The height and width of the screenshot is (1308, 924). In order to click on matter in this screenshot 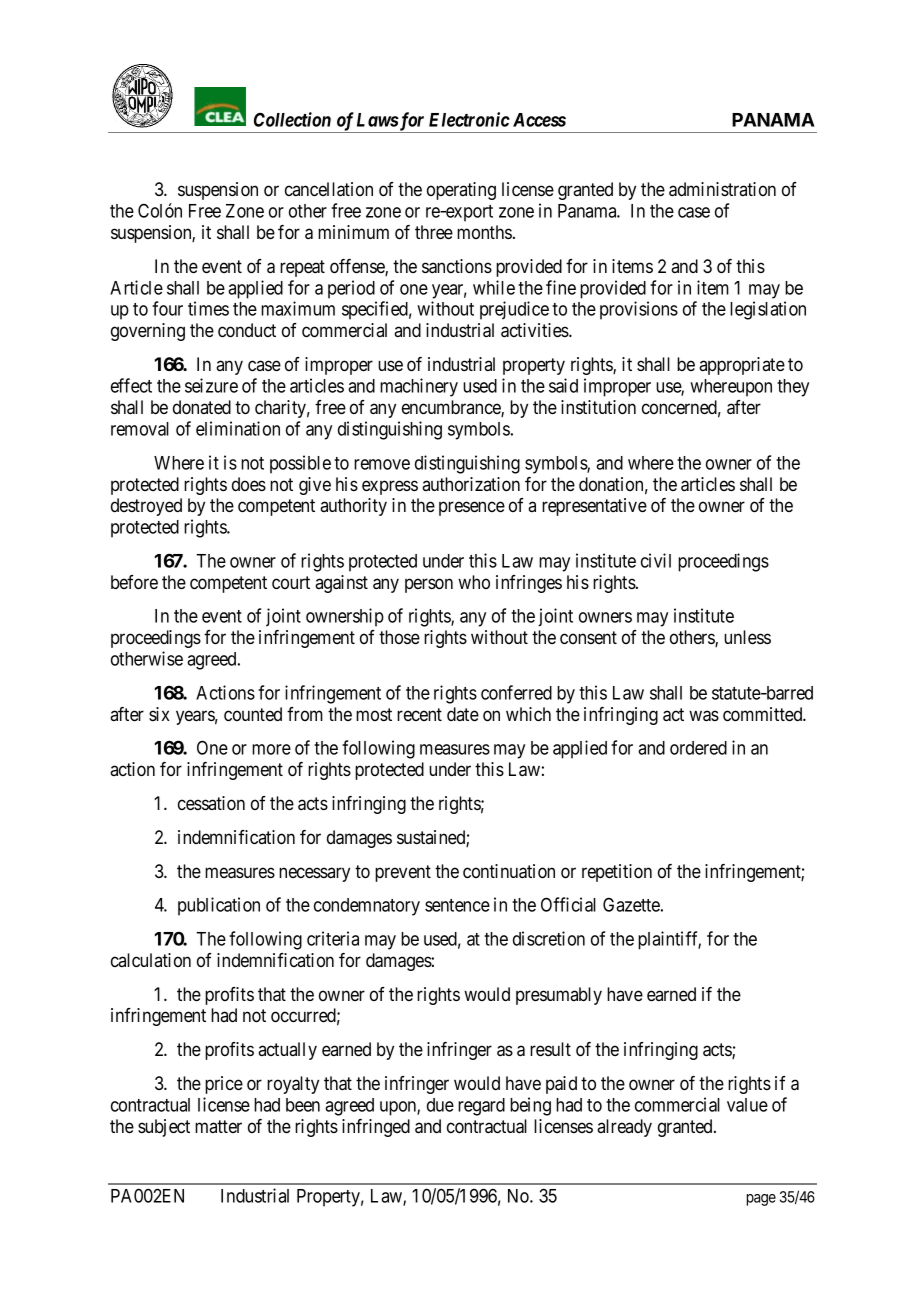, I will do `click(218, 1126)`.
